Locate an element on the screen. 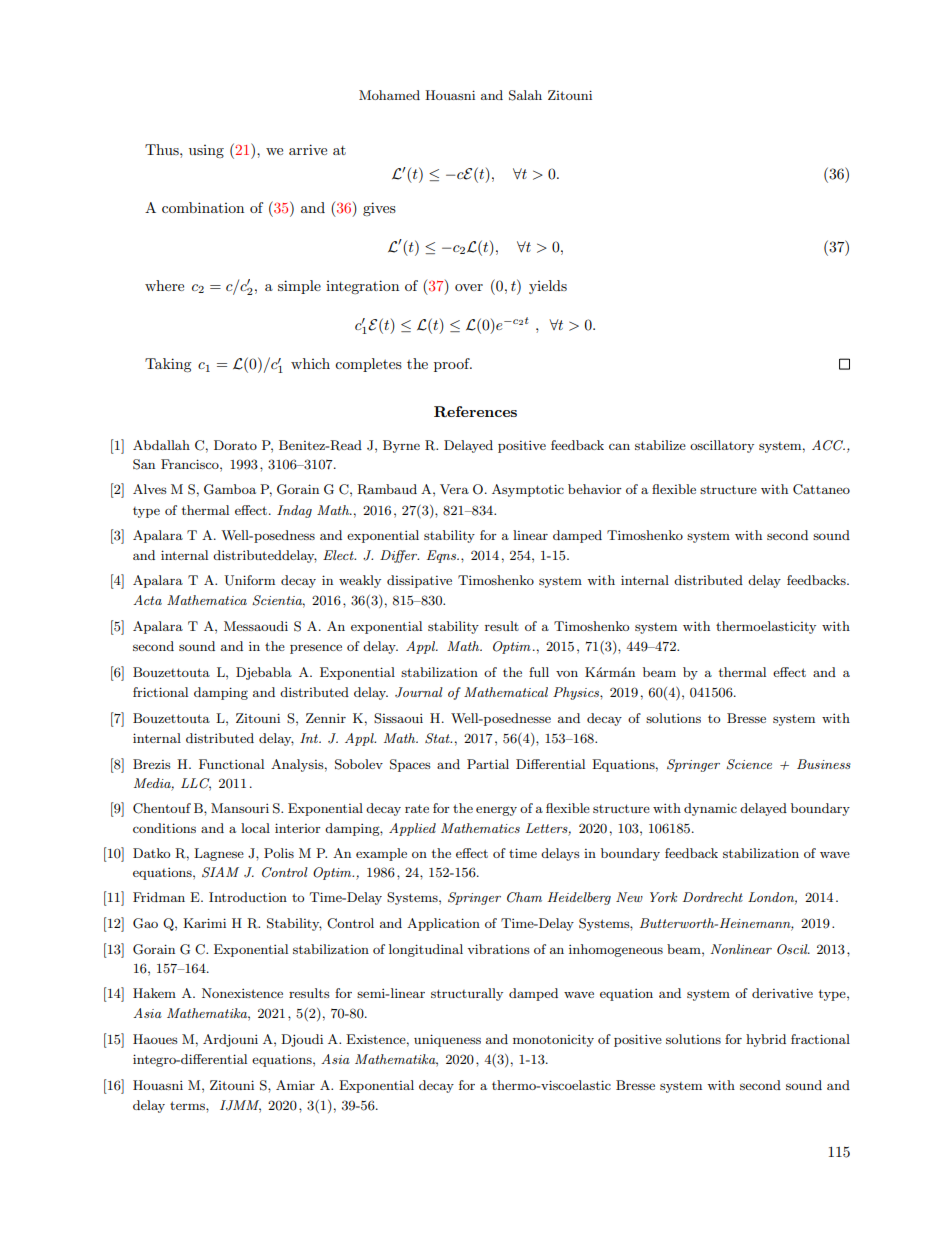 The image size is (952, 1233). hybrid is located at coordinates (766, 1040).
